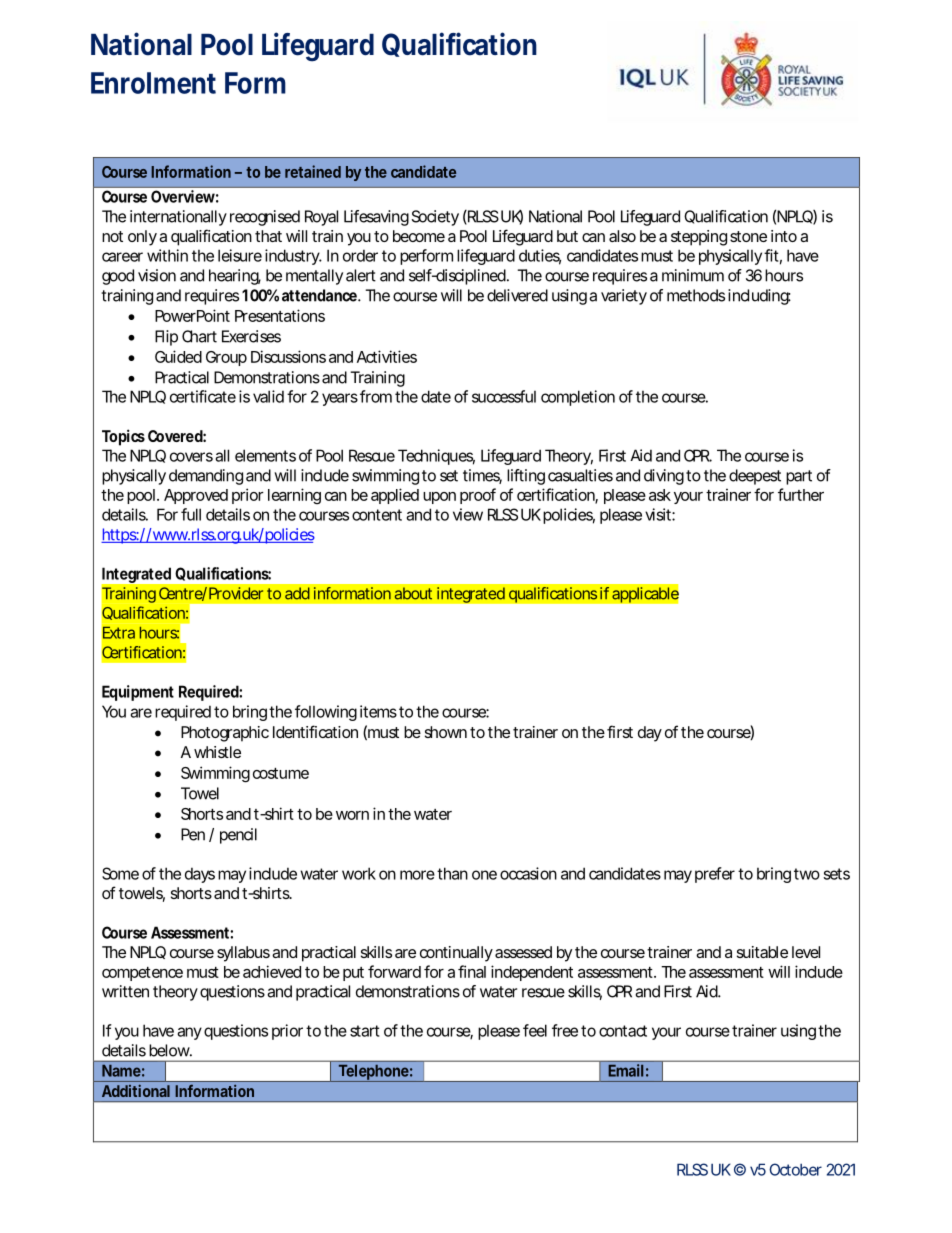 The height and width of the screenshot is (1233, 952). I want to click on Telephone, so click(373, 1073).
